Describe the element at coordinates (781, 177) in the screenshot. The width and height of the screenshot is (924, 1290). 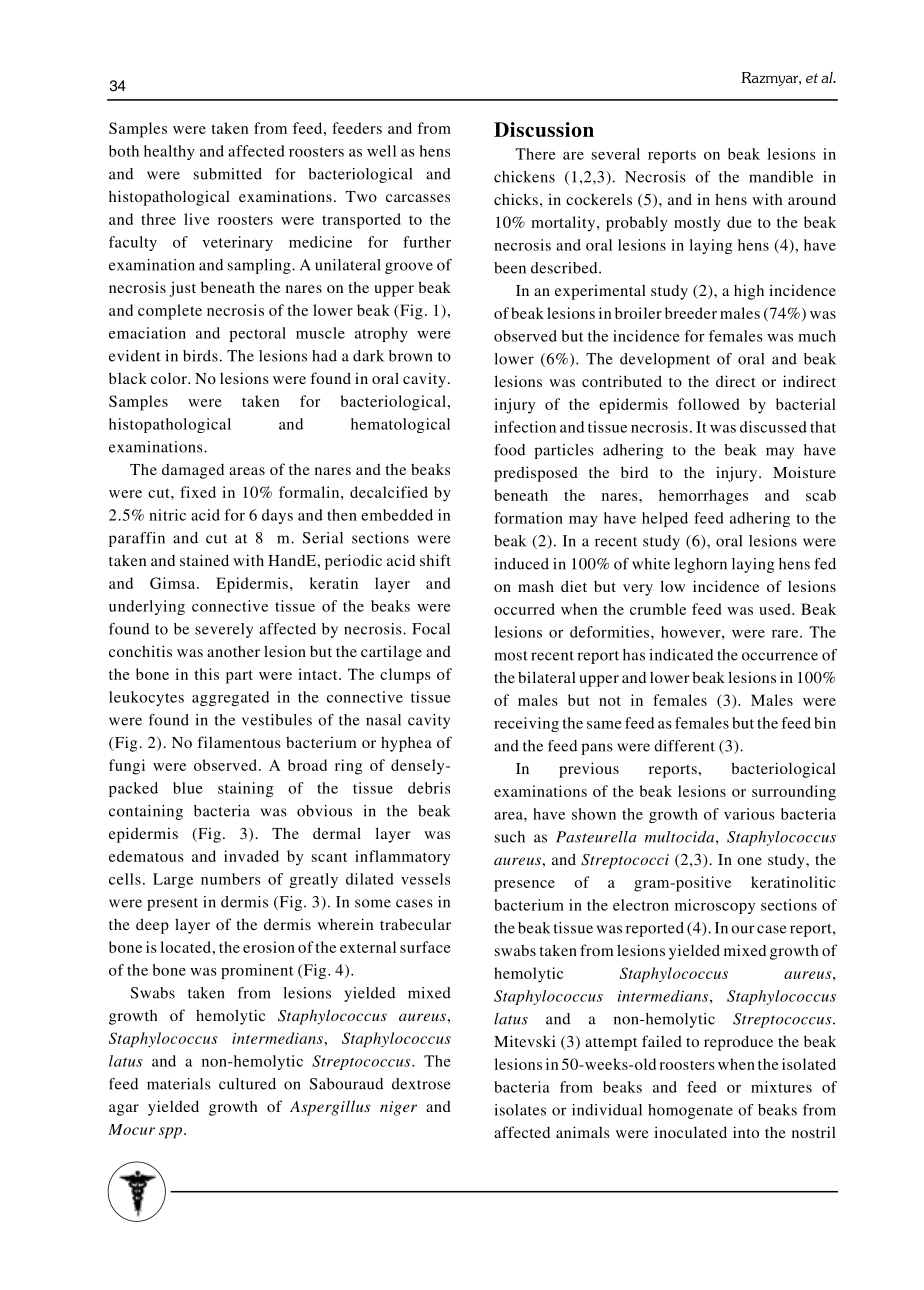
I see `mandible` at that location.
